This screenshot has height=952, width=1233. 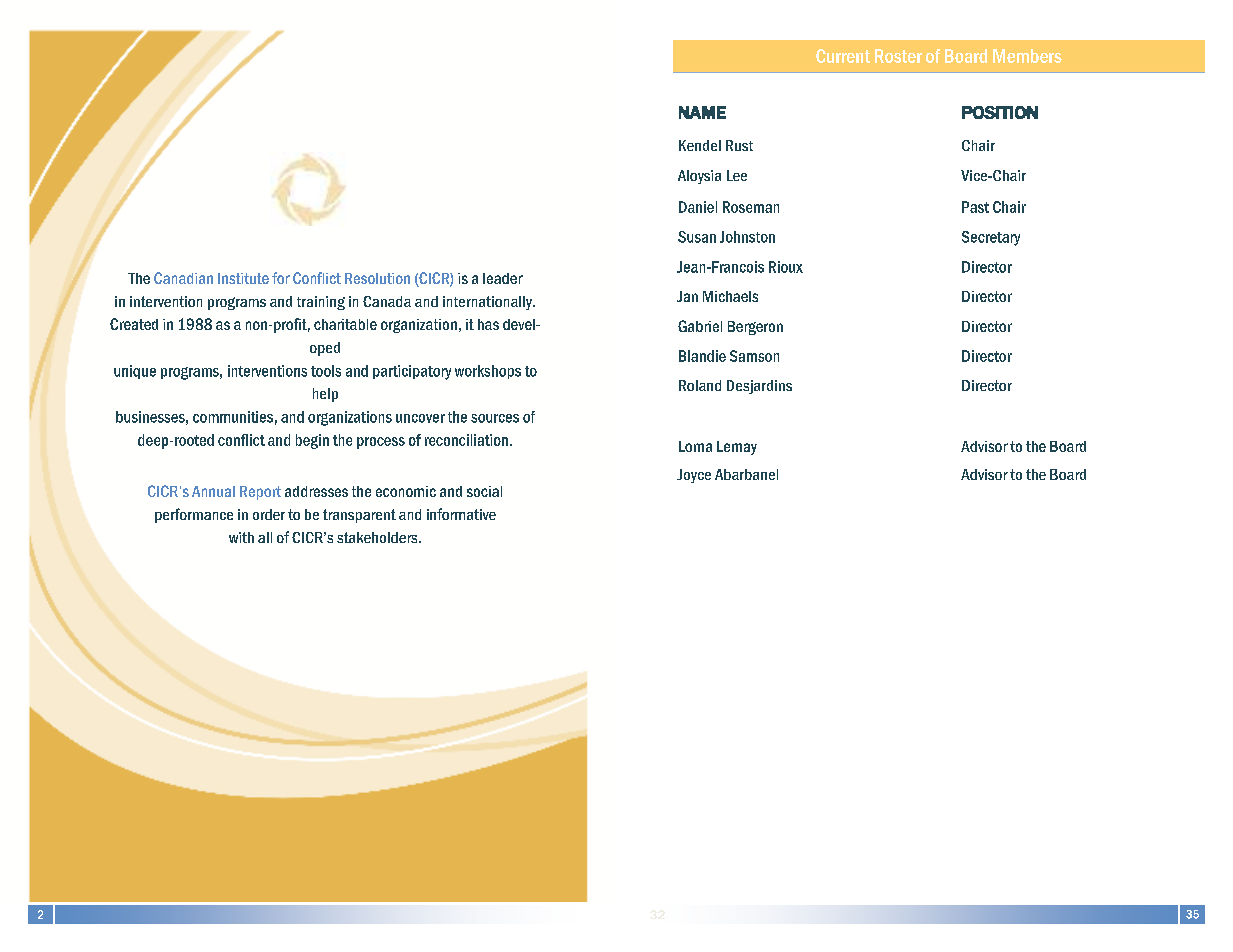 What do you see at coordinates (702, 112) in the screenshot?
I see `NAME` at bounding box center [702, 112].
